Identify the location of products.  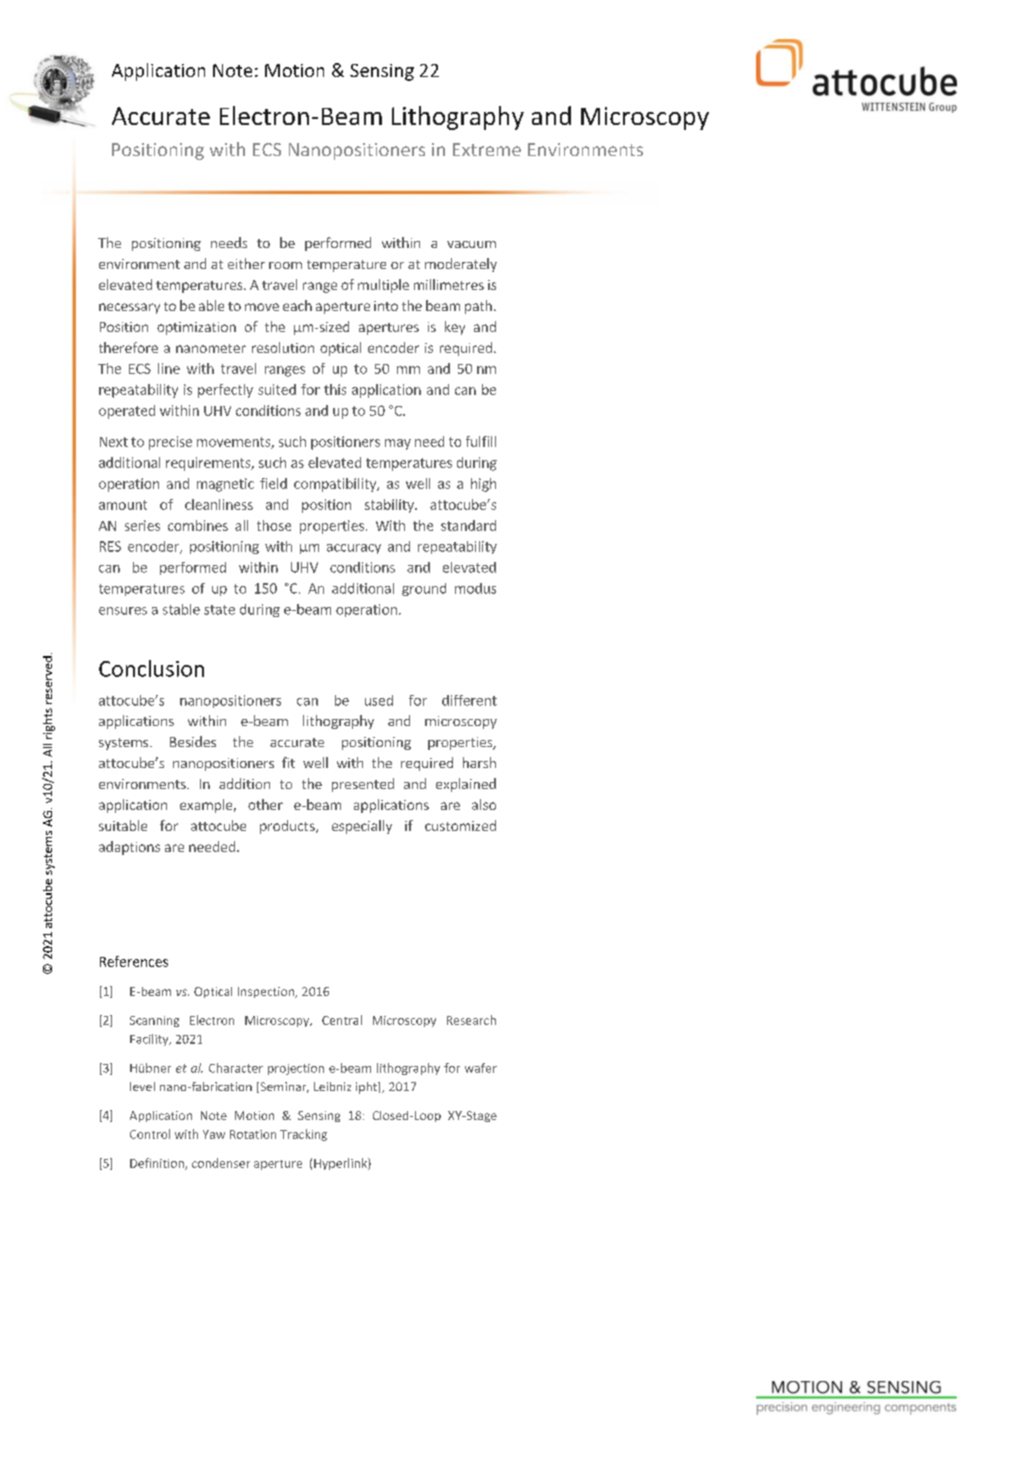
(288, 827).
